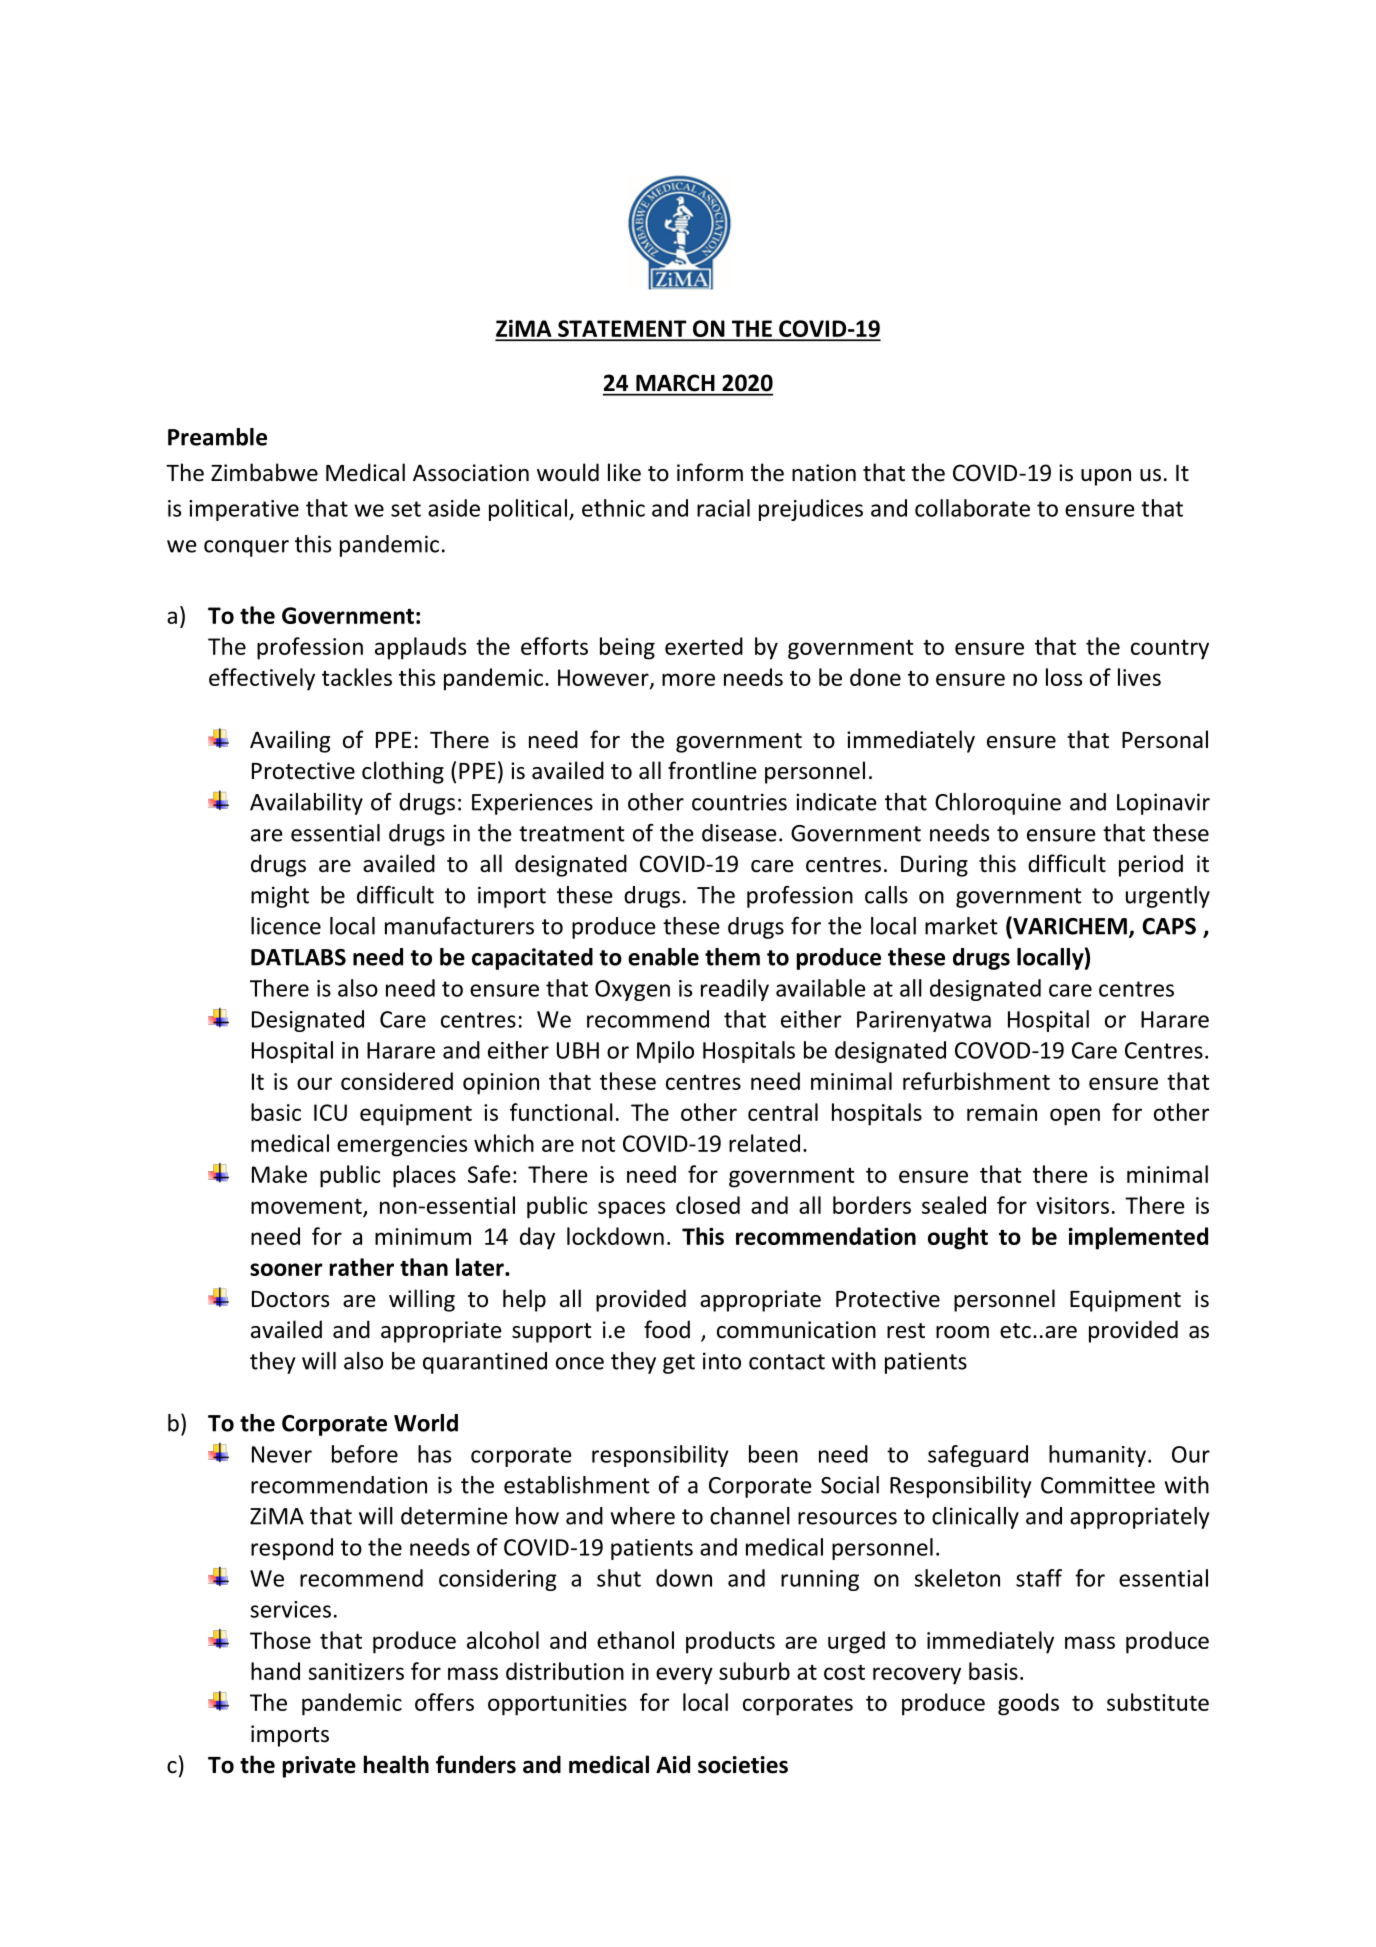  Describe the element at coordinates (1106, 477) in the screenshot. I see `upon` at that location.
